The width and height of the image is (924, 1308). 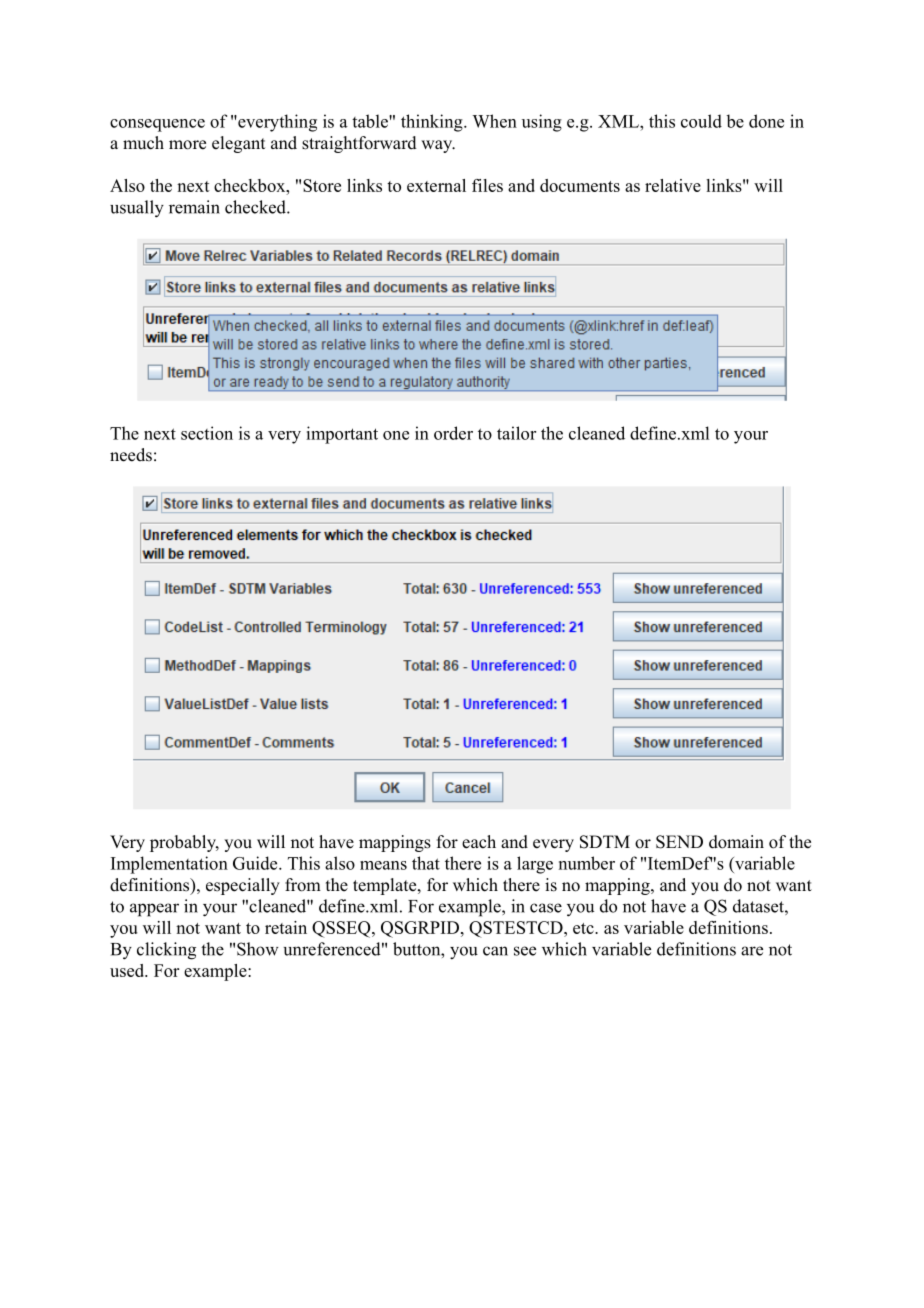 I want to click on could, so click(x=701, y=121).
